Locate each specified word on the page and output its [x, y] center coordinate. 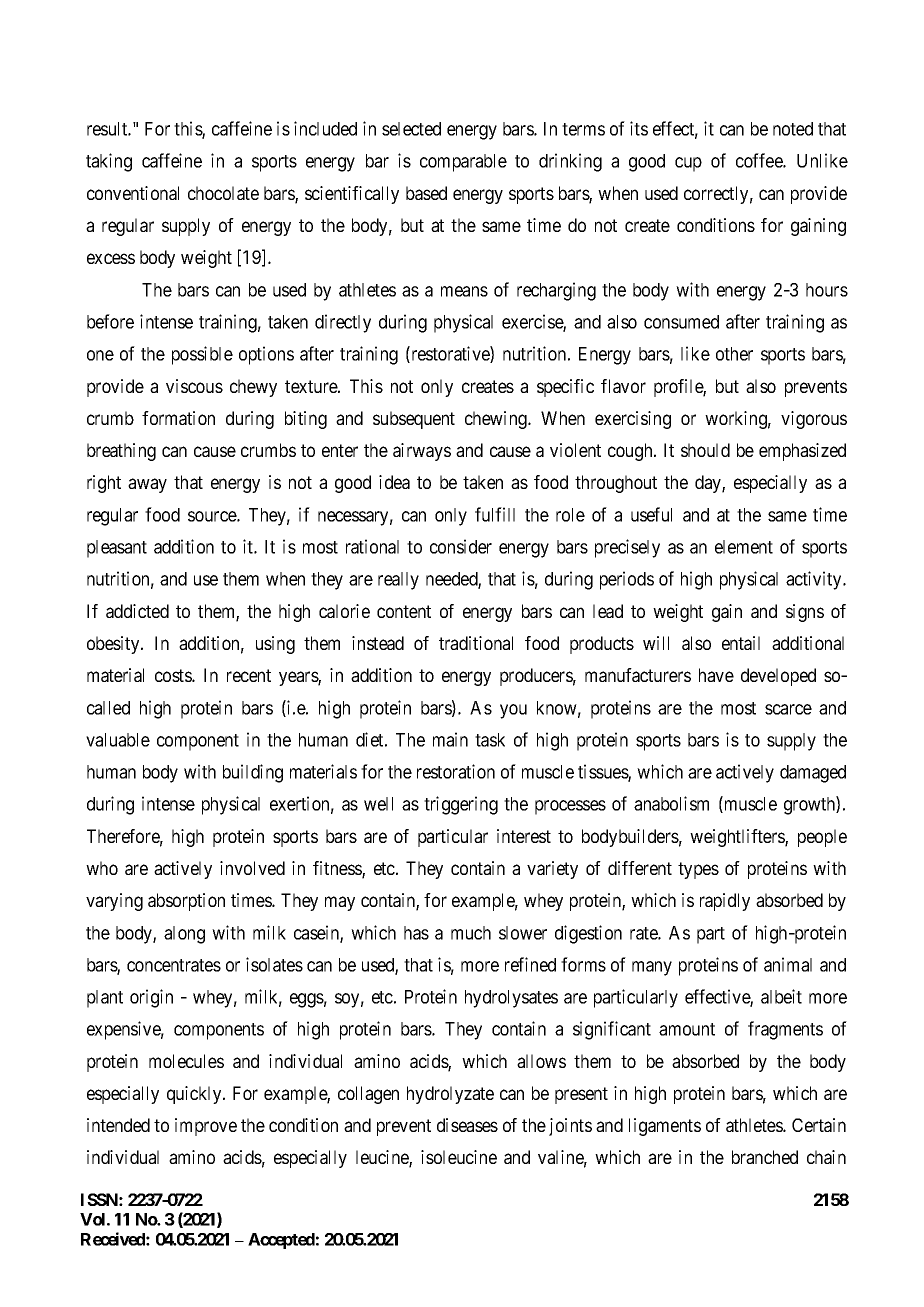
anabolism [671, 803]
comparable [463, 163]
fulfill [495, 514]
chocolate [223, 193]
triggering [461, 805]
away [147, 485]
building [253, 773]
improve [206, 1127]
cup [688, 164]
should [705, 450]
